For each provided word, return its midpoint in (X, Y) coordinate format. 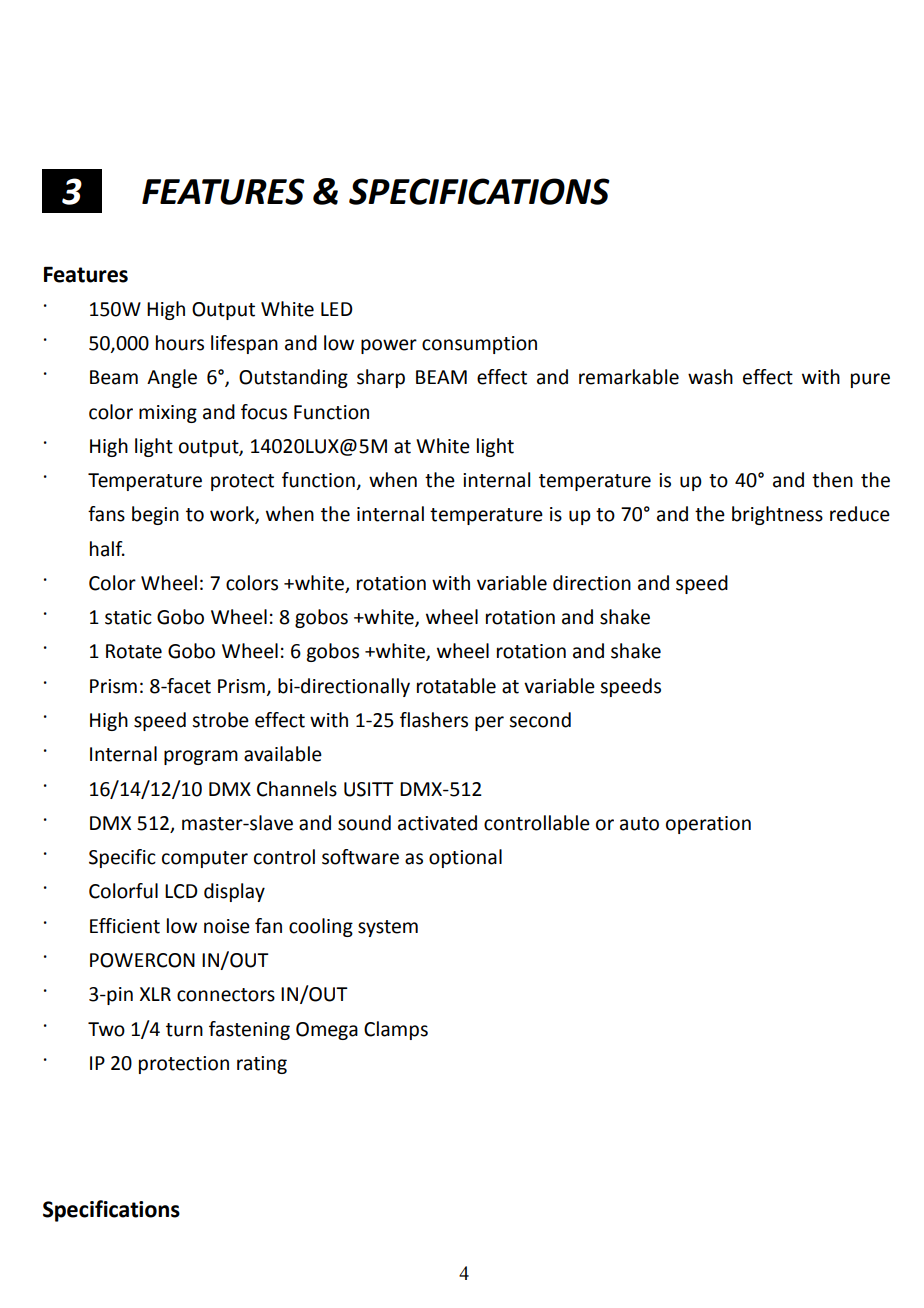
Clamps (396, 1030)
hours (180, 343)
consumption (479, 345)
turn (184, 1030)
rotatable (456, 686)
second (540, 720)
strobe (220, 720)
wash (710, 377)
